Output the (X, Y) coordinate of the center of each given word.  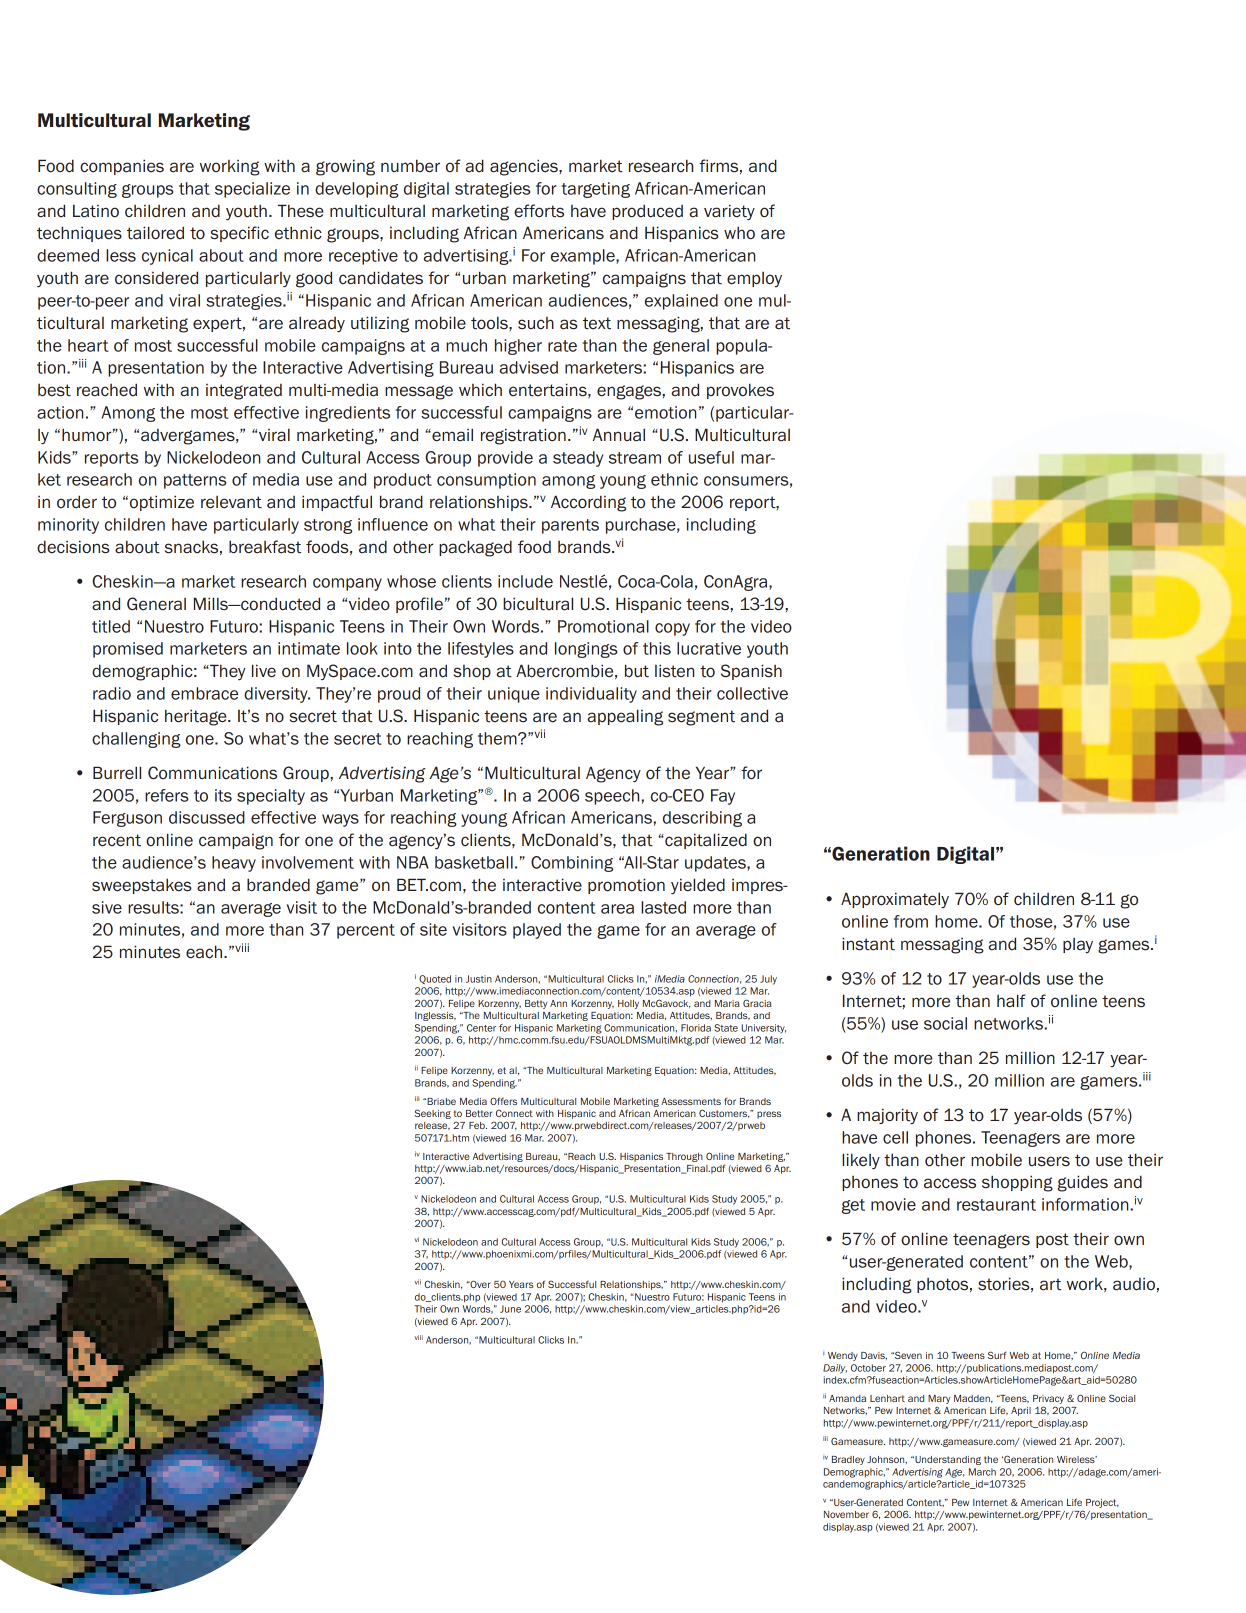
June (510, 1309)
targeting (595, 190)
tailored (155, 233)
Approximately (895, 900)
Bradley (848, 1460)
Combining (572, 864)
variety (729, 212)
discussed (207, 817)
